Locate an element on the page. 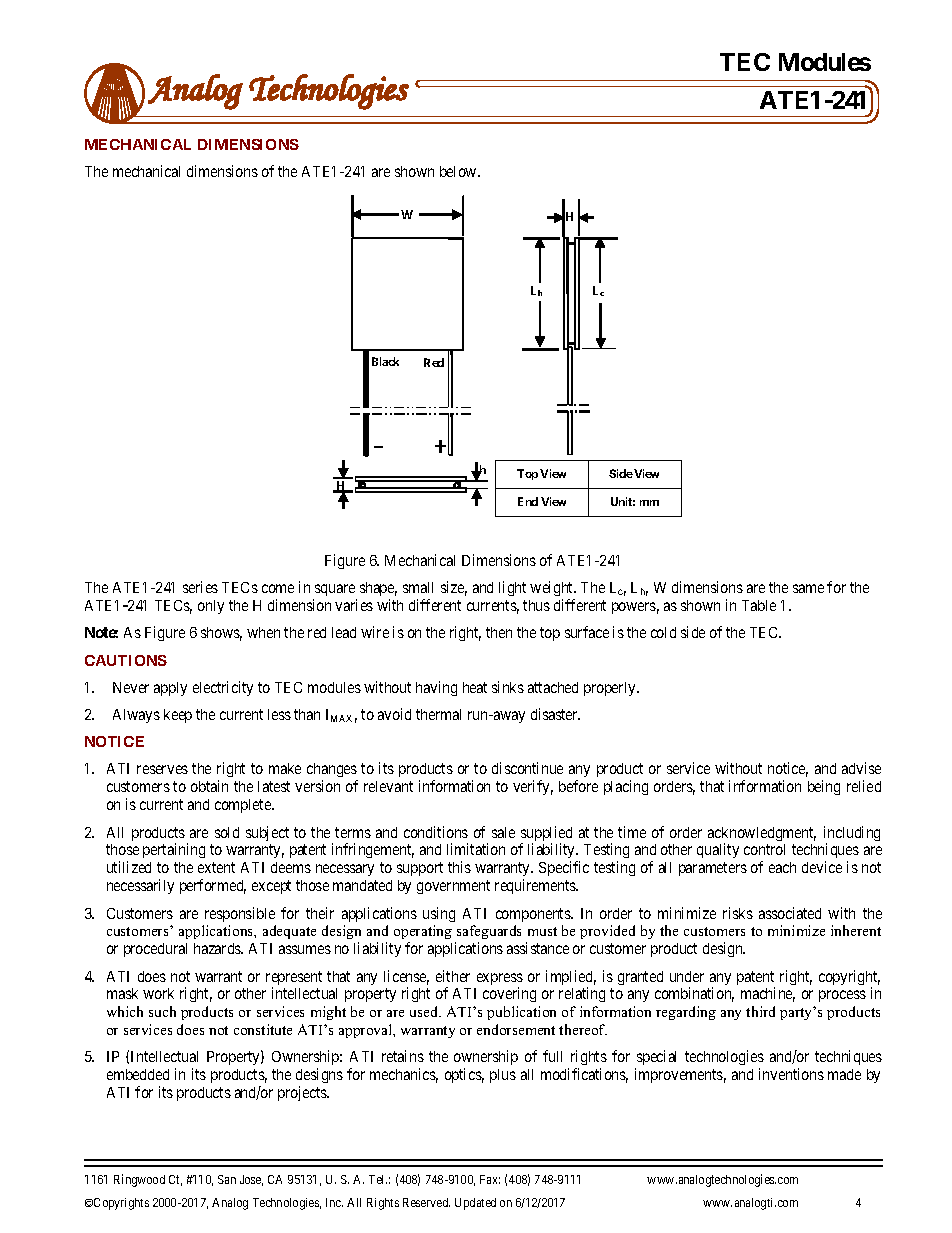 The image size is (952, 1233). series is located at coordinates (200, 587).
